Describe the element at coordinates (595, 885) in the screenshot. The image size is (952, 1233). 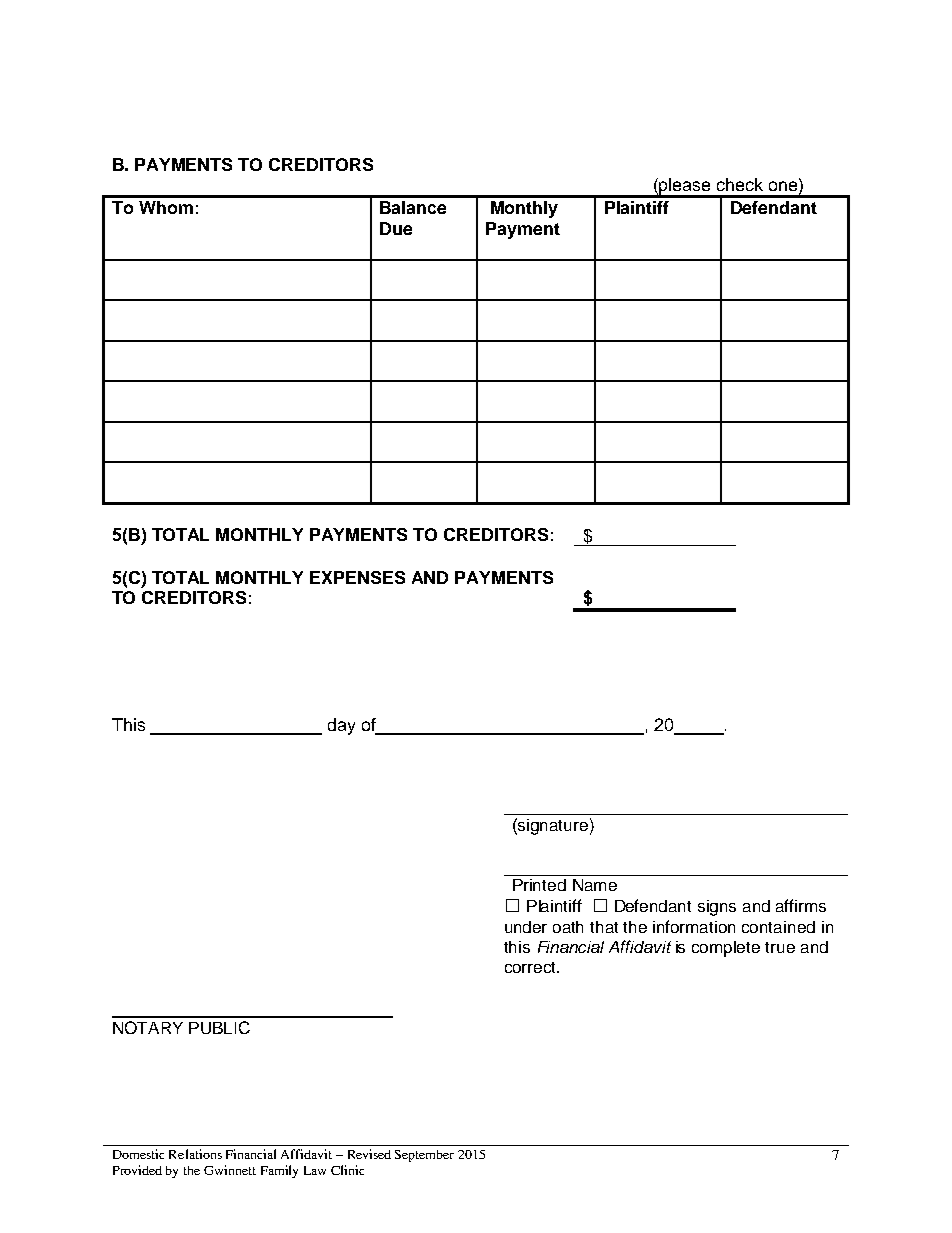
I see `Name` at that location.
